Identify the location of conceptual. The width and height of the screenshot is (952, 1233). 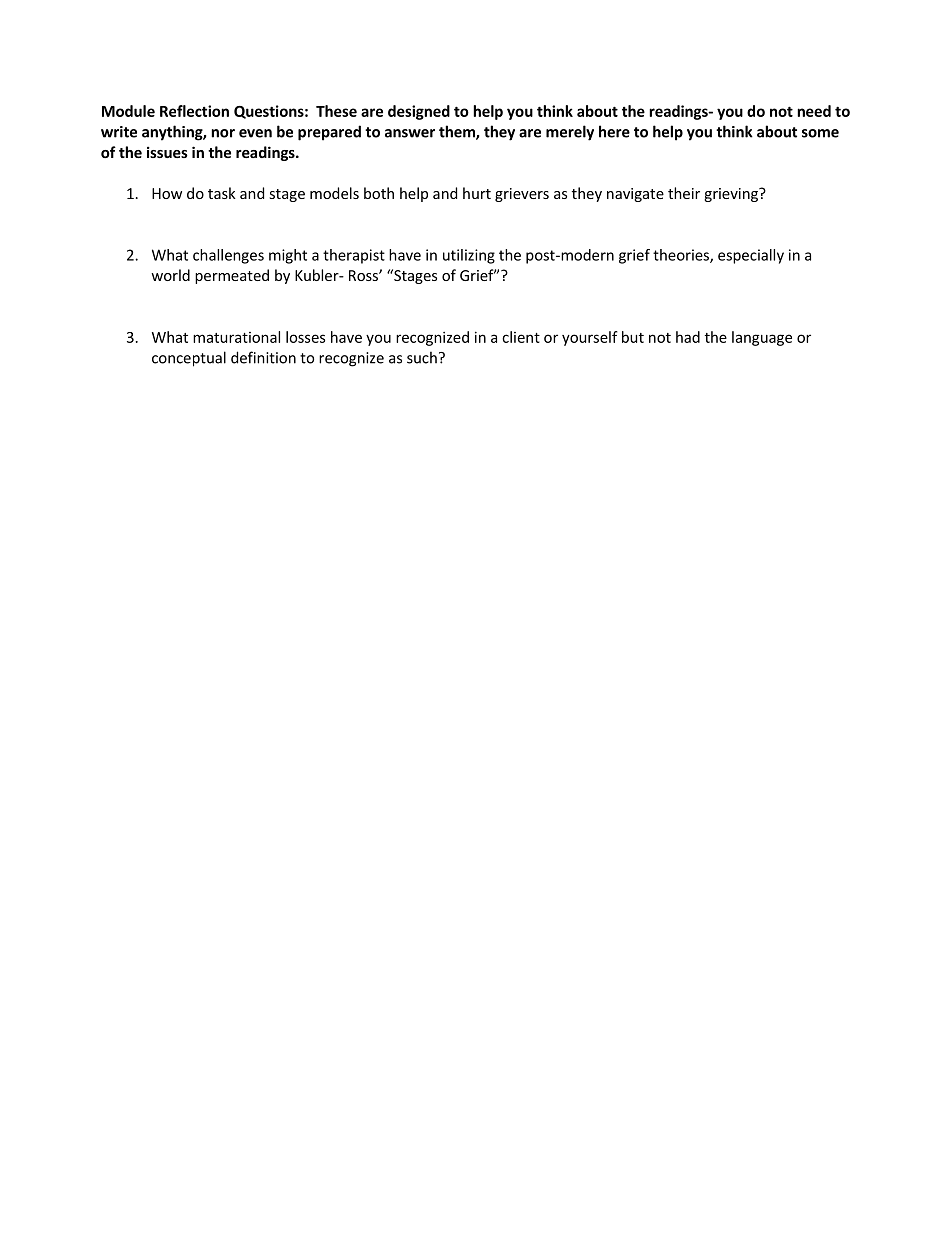
(189, 359).
